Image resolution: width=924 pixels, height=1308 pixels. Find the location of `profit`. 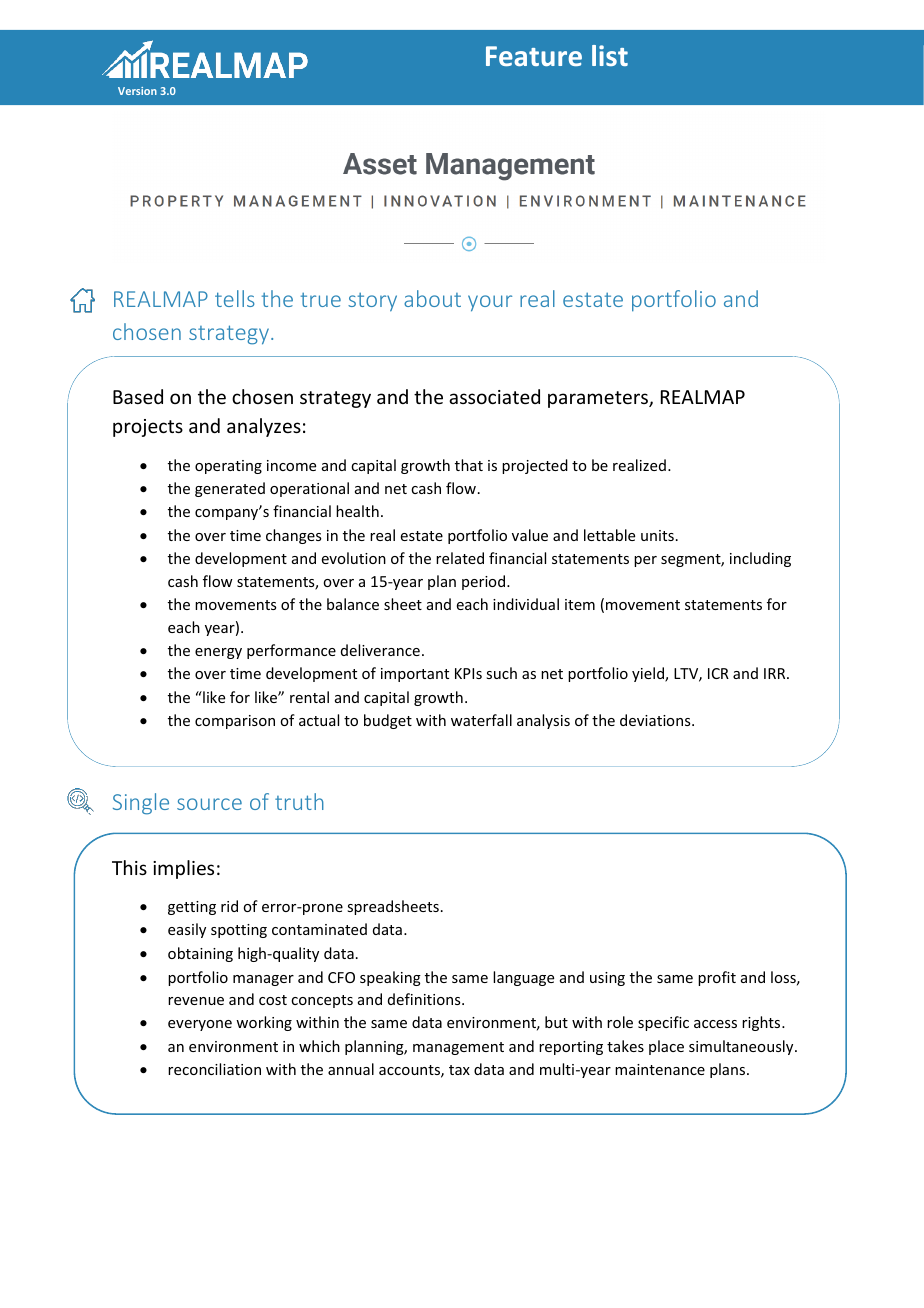

profit is located at coordinates (717, 978).
